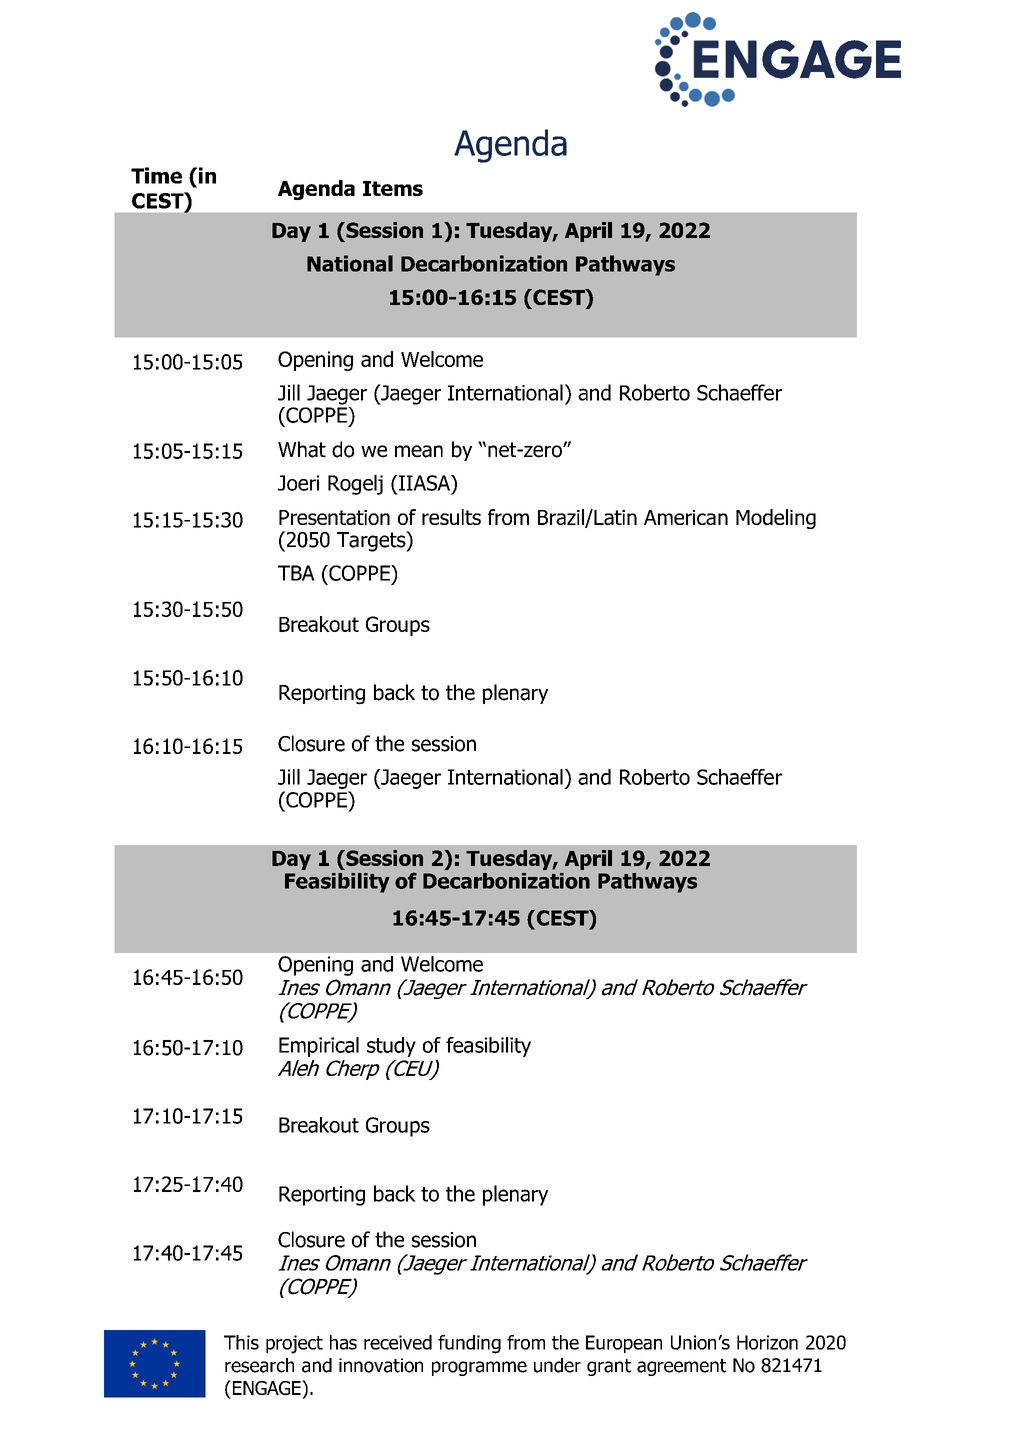  Describe the element at coordinates (451, 517) in the page. I see `results` at that location.
